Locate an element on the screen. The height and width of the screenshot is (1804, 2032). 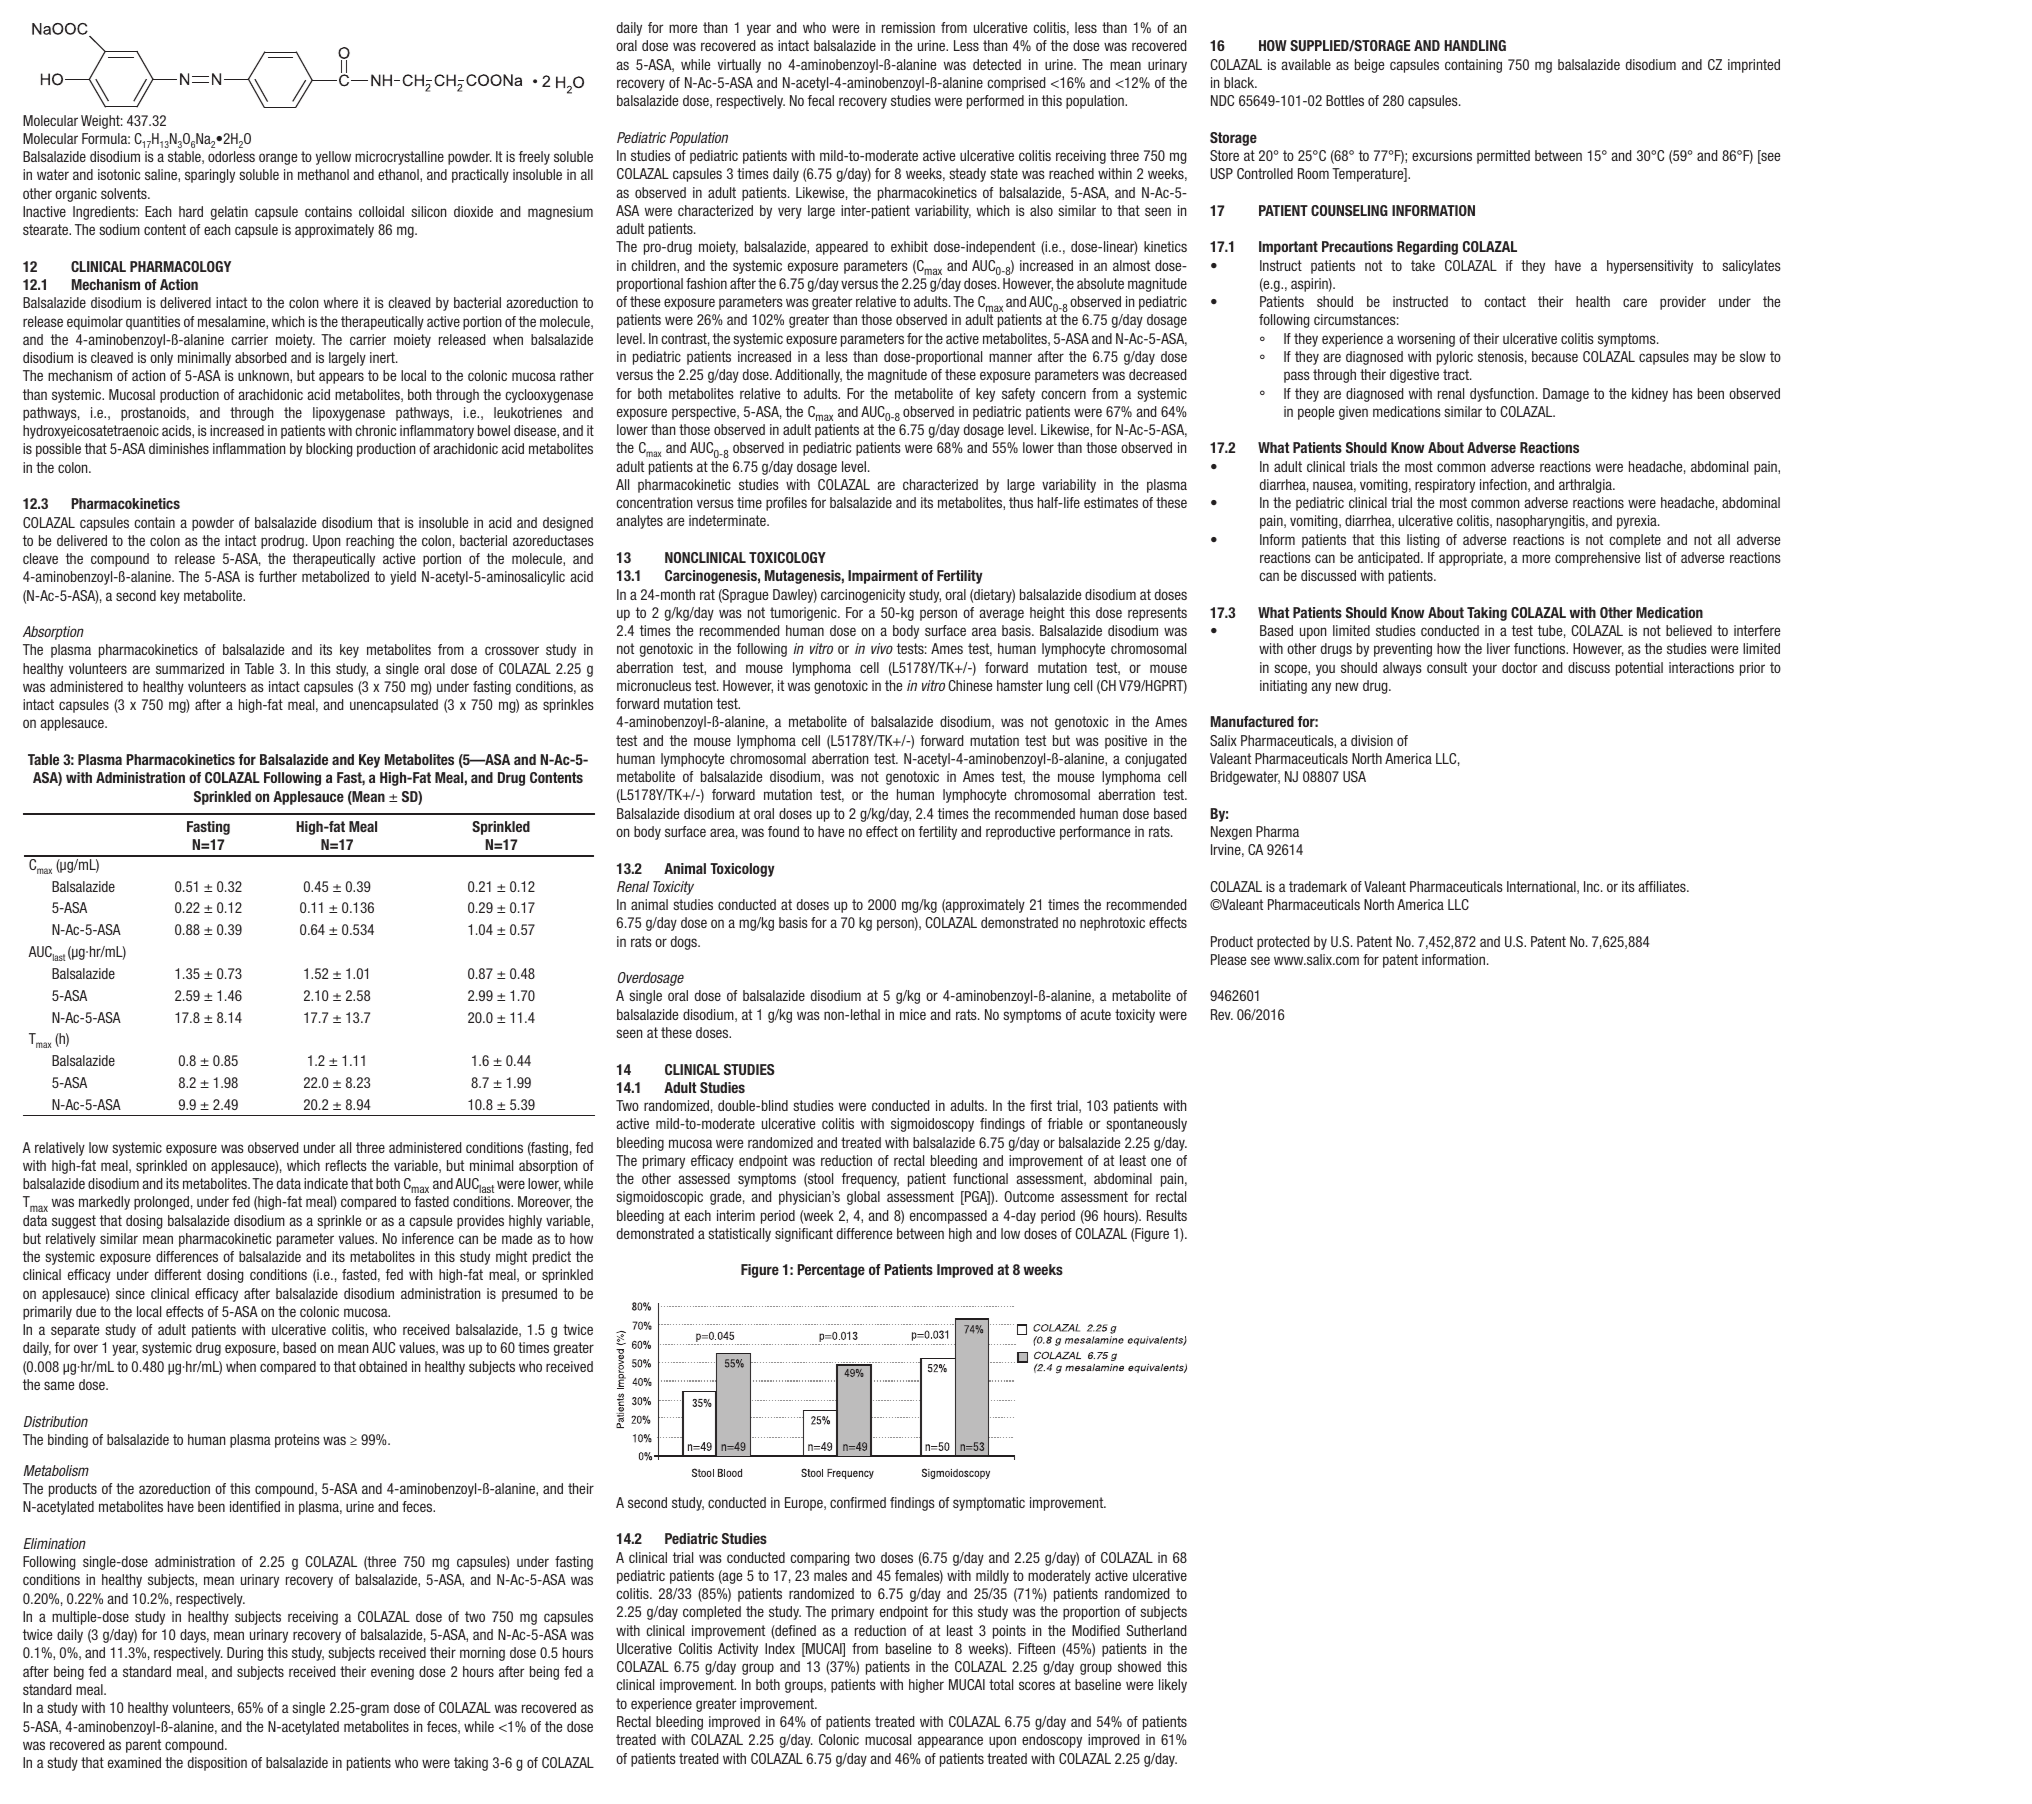
HANDLING is located at coordinates (1475, 45).
